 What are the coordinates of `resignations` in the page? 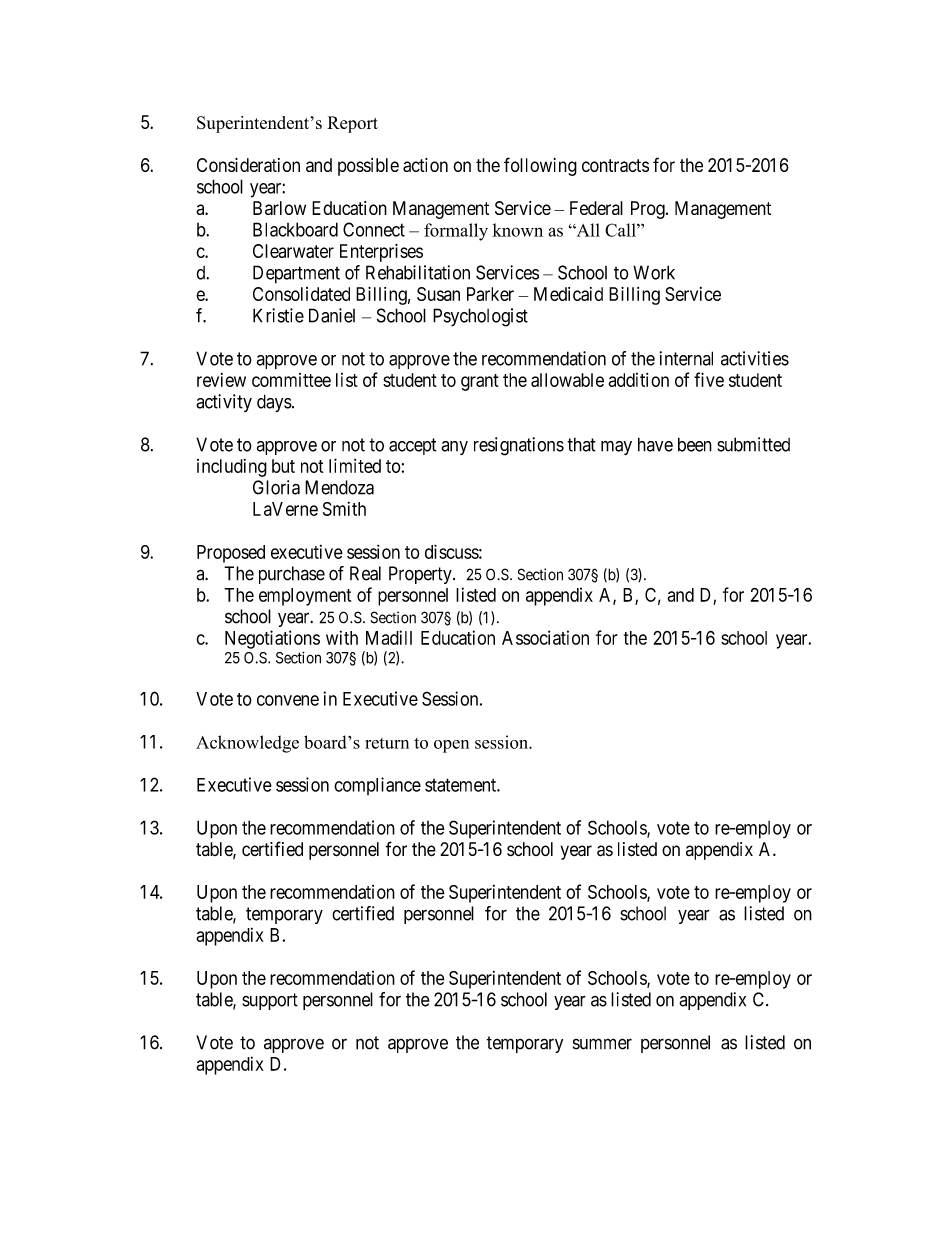 It's located at (519, 446).
